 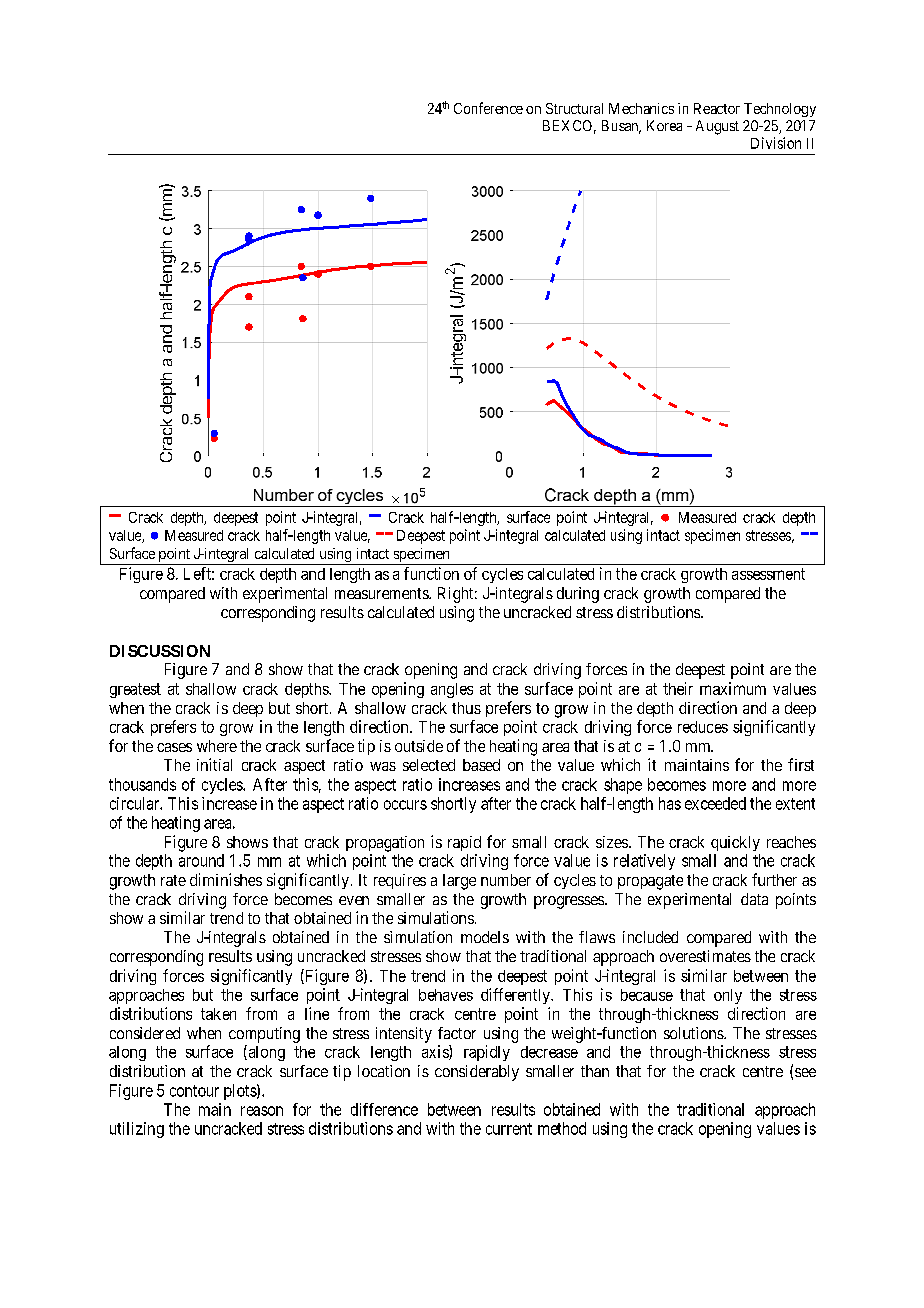 I want to click on contour, so click(x=194, y=1091).
